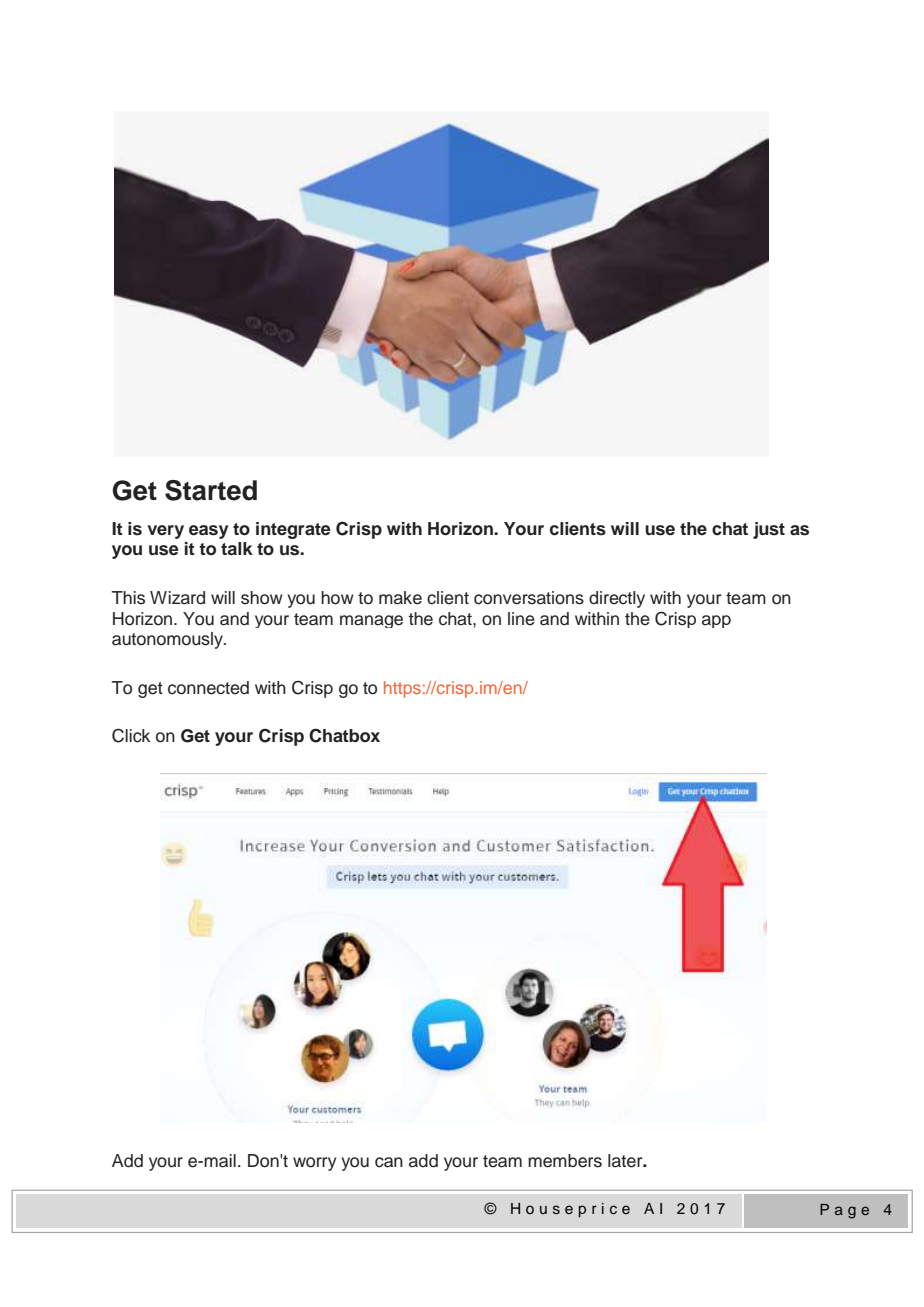 The width and height of the screenshot is (924, 1307). I want to click on integrate, so click(293, 530).
